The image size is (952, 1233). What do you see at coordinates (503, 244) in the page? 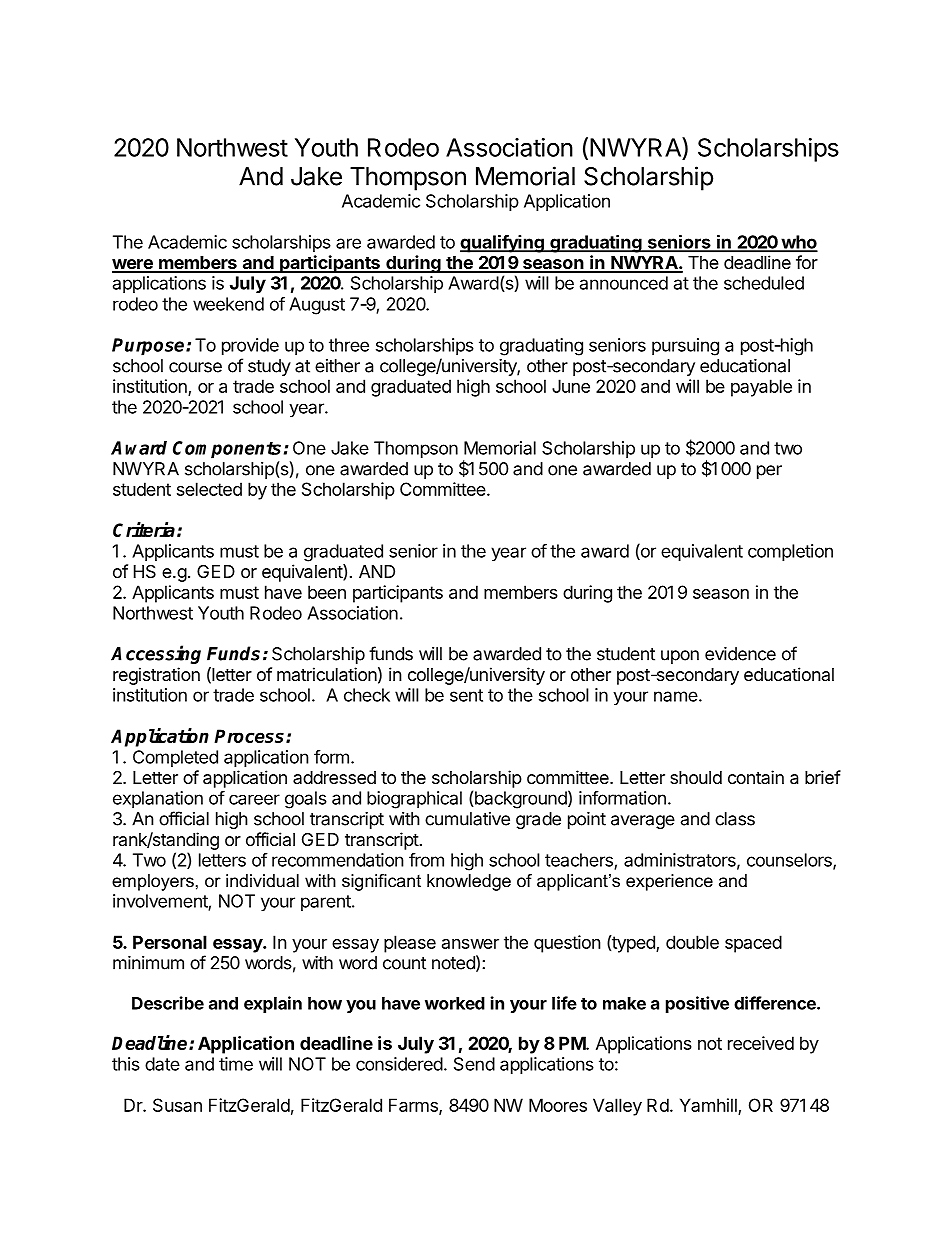
I see `qualifying` at bounding box center [503, 244].
